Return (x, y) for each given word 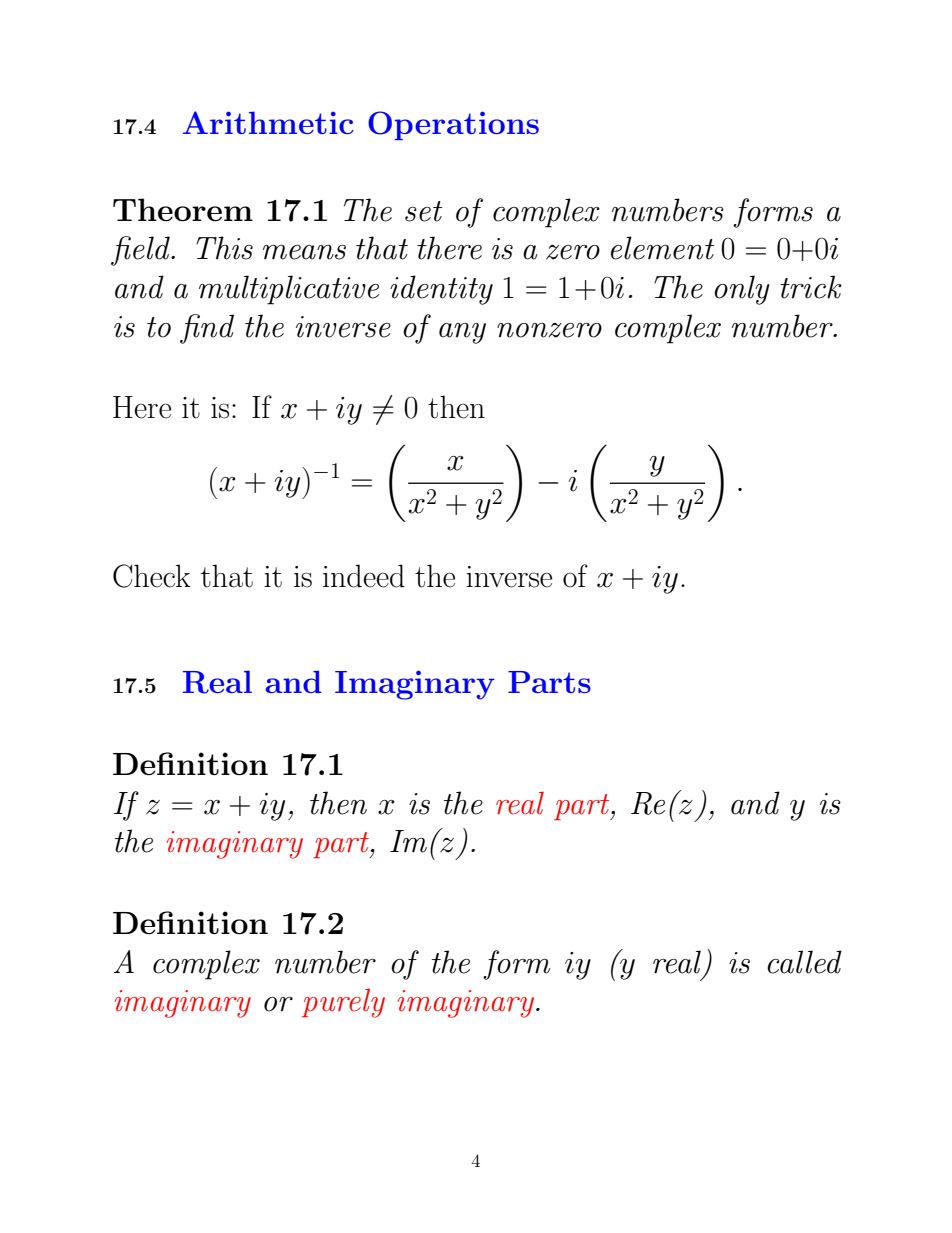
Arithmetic (268, 122)
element (662, 248)
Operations (453, 125)
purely (343, 1003)
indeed (364, 576)
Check (152, 576)
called (804, 962)
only (742, 290)
